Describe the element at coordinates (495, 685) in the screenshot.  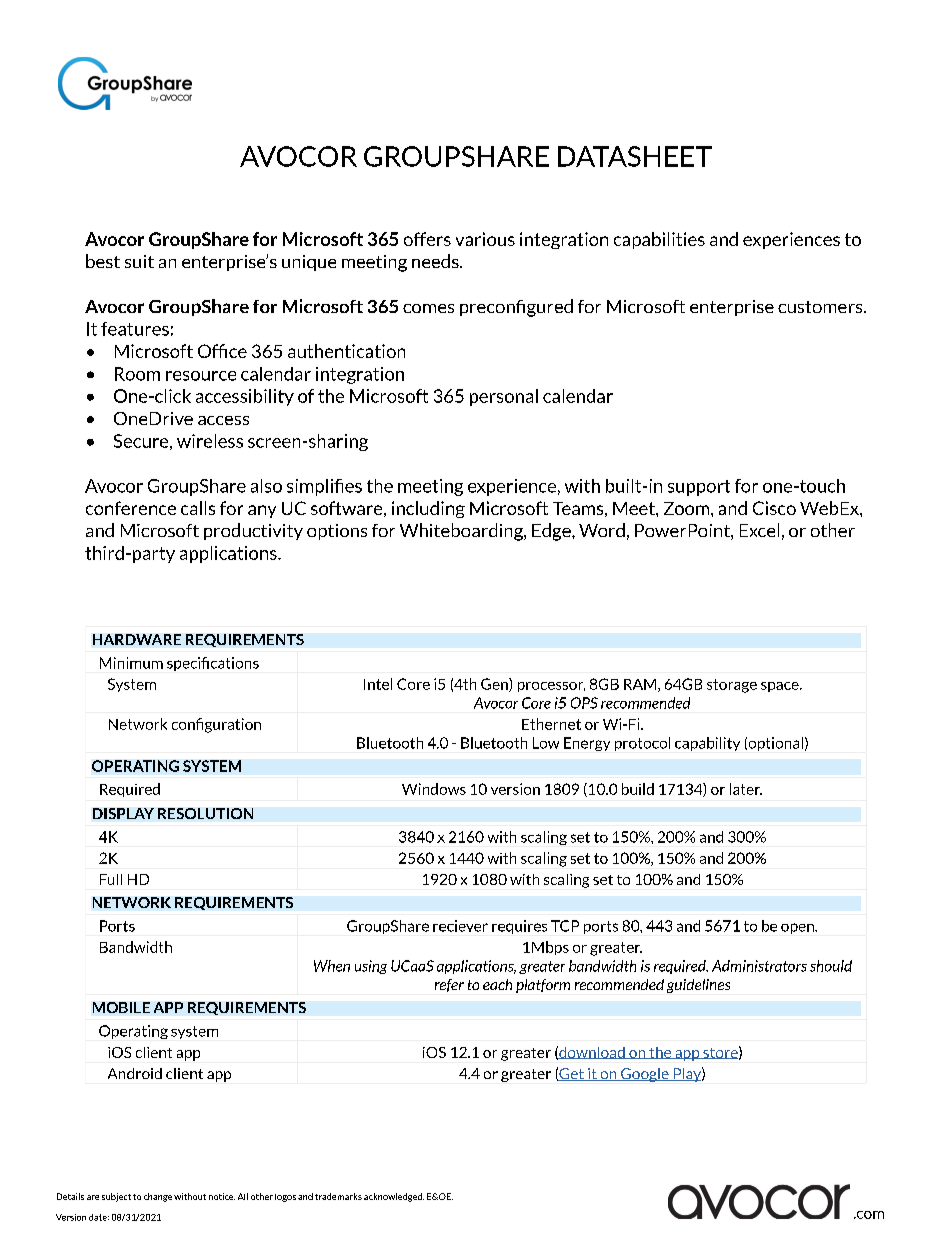
I see `Gen` at that location.
